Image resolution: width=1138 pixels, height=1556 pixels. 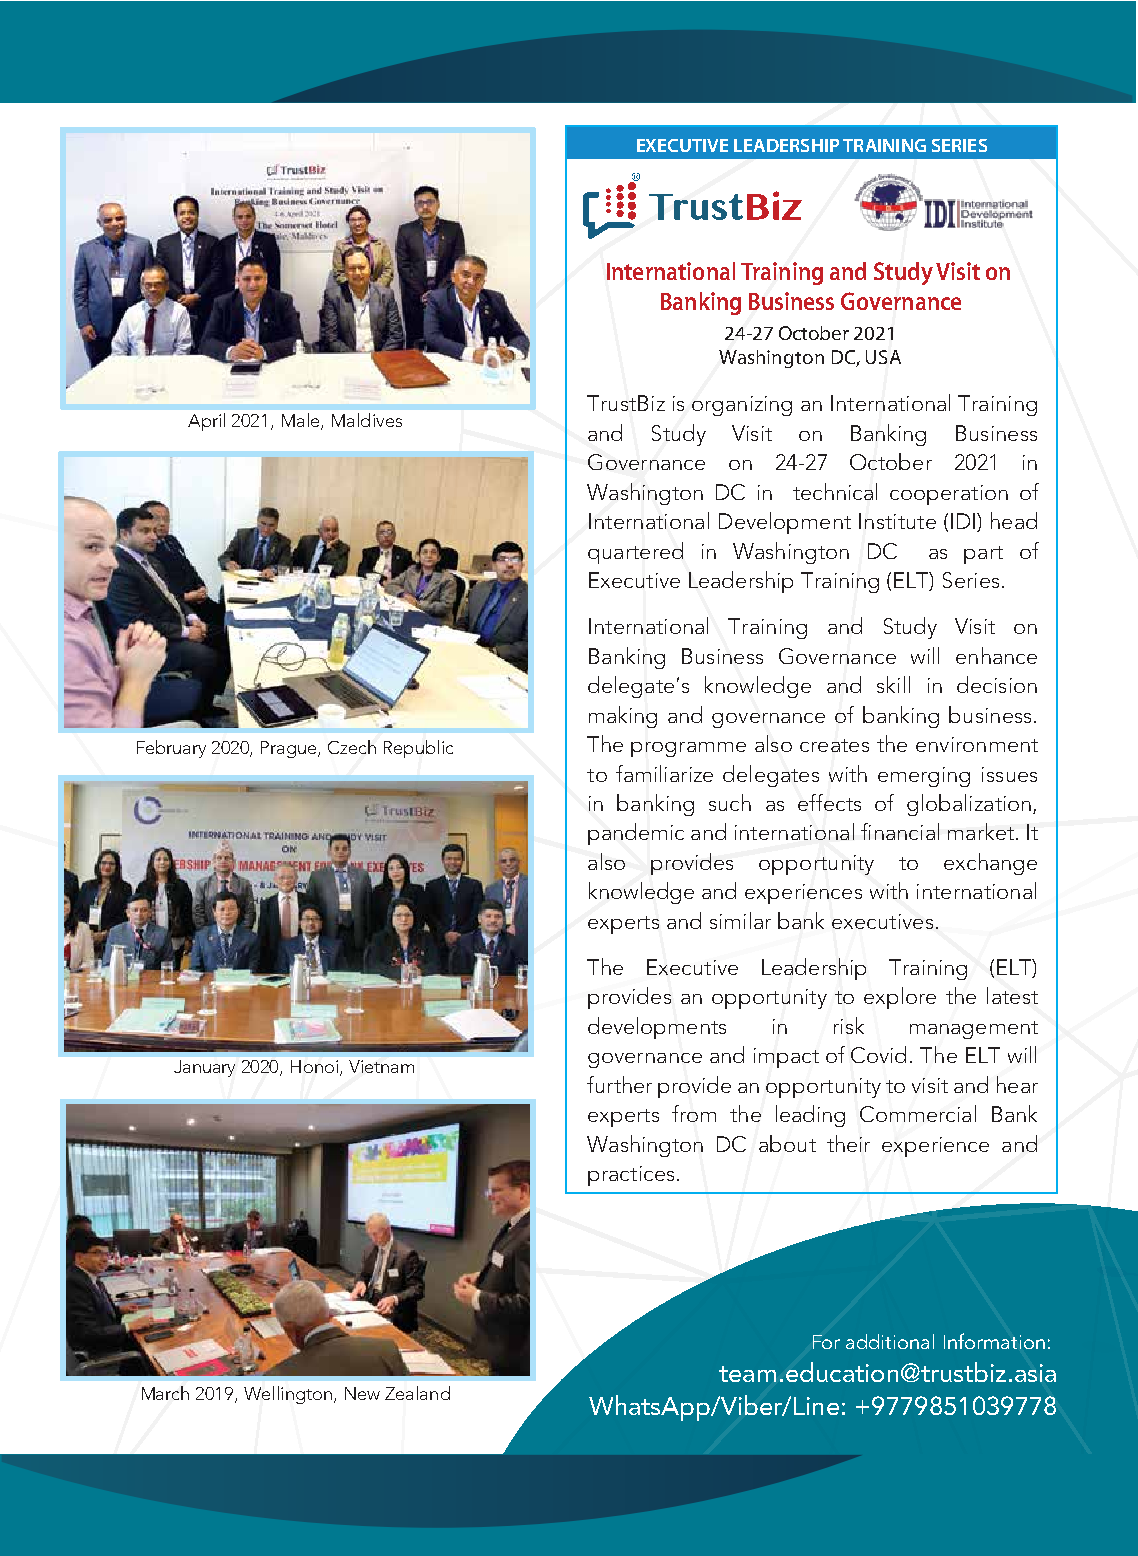 I want to click on quartered, so click(x=635, y=553).
